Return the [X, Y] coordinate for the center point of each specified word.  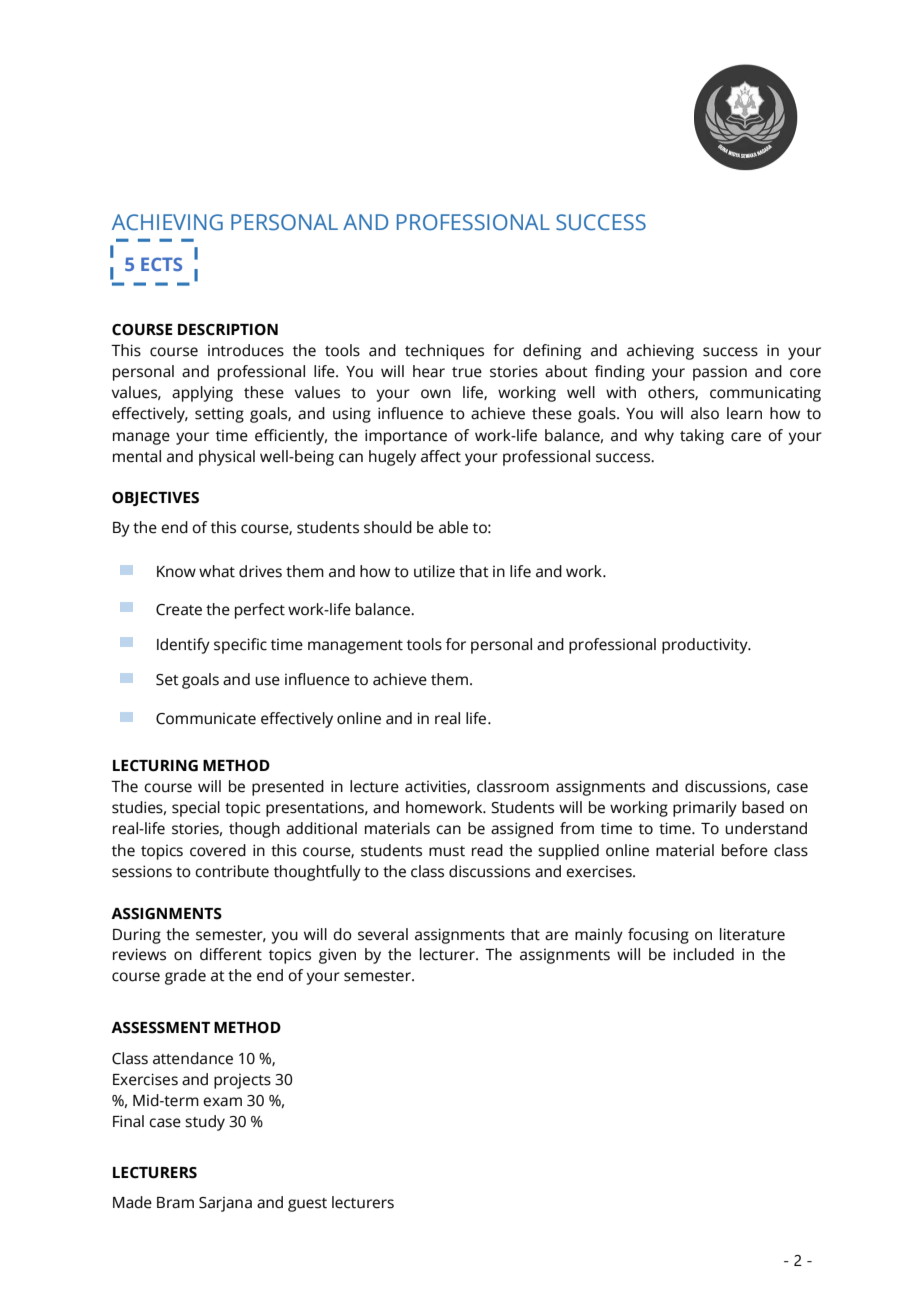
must [447, 851]
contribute [232, 871]
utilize [434, 571]
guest [307, 1205]
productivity [706, 646]
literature [752, 934]
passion [720, 373]
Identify [183, 646]
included [703, 954]
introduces [246, 350]
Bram [175, 1203]
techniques [444, 352]
